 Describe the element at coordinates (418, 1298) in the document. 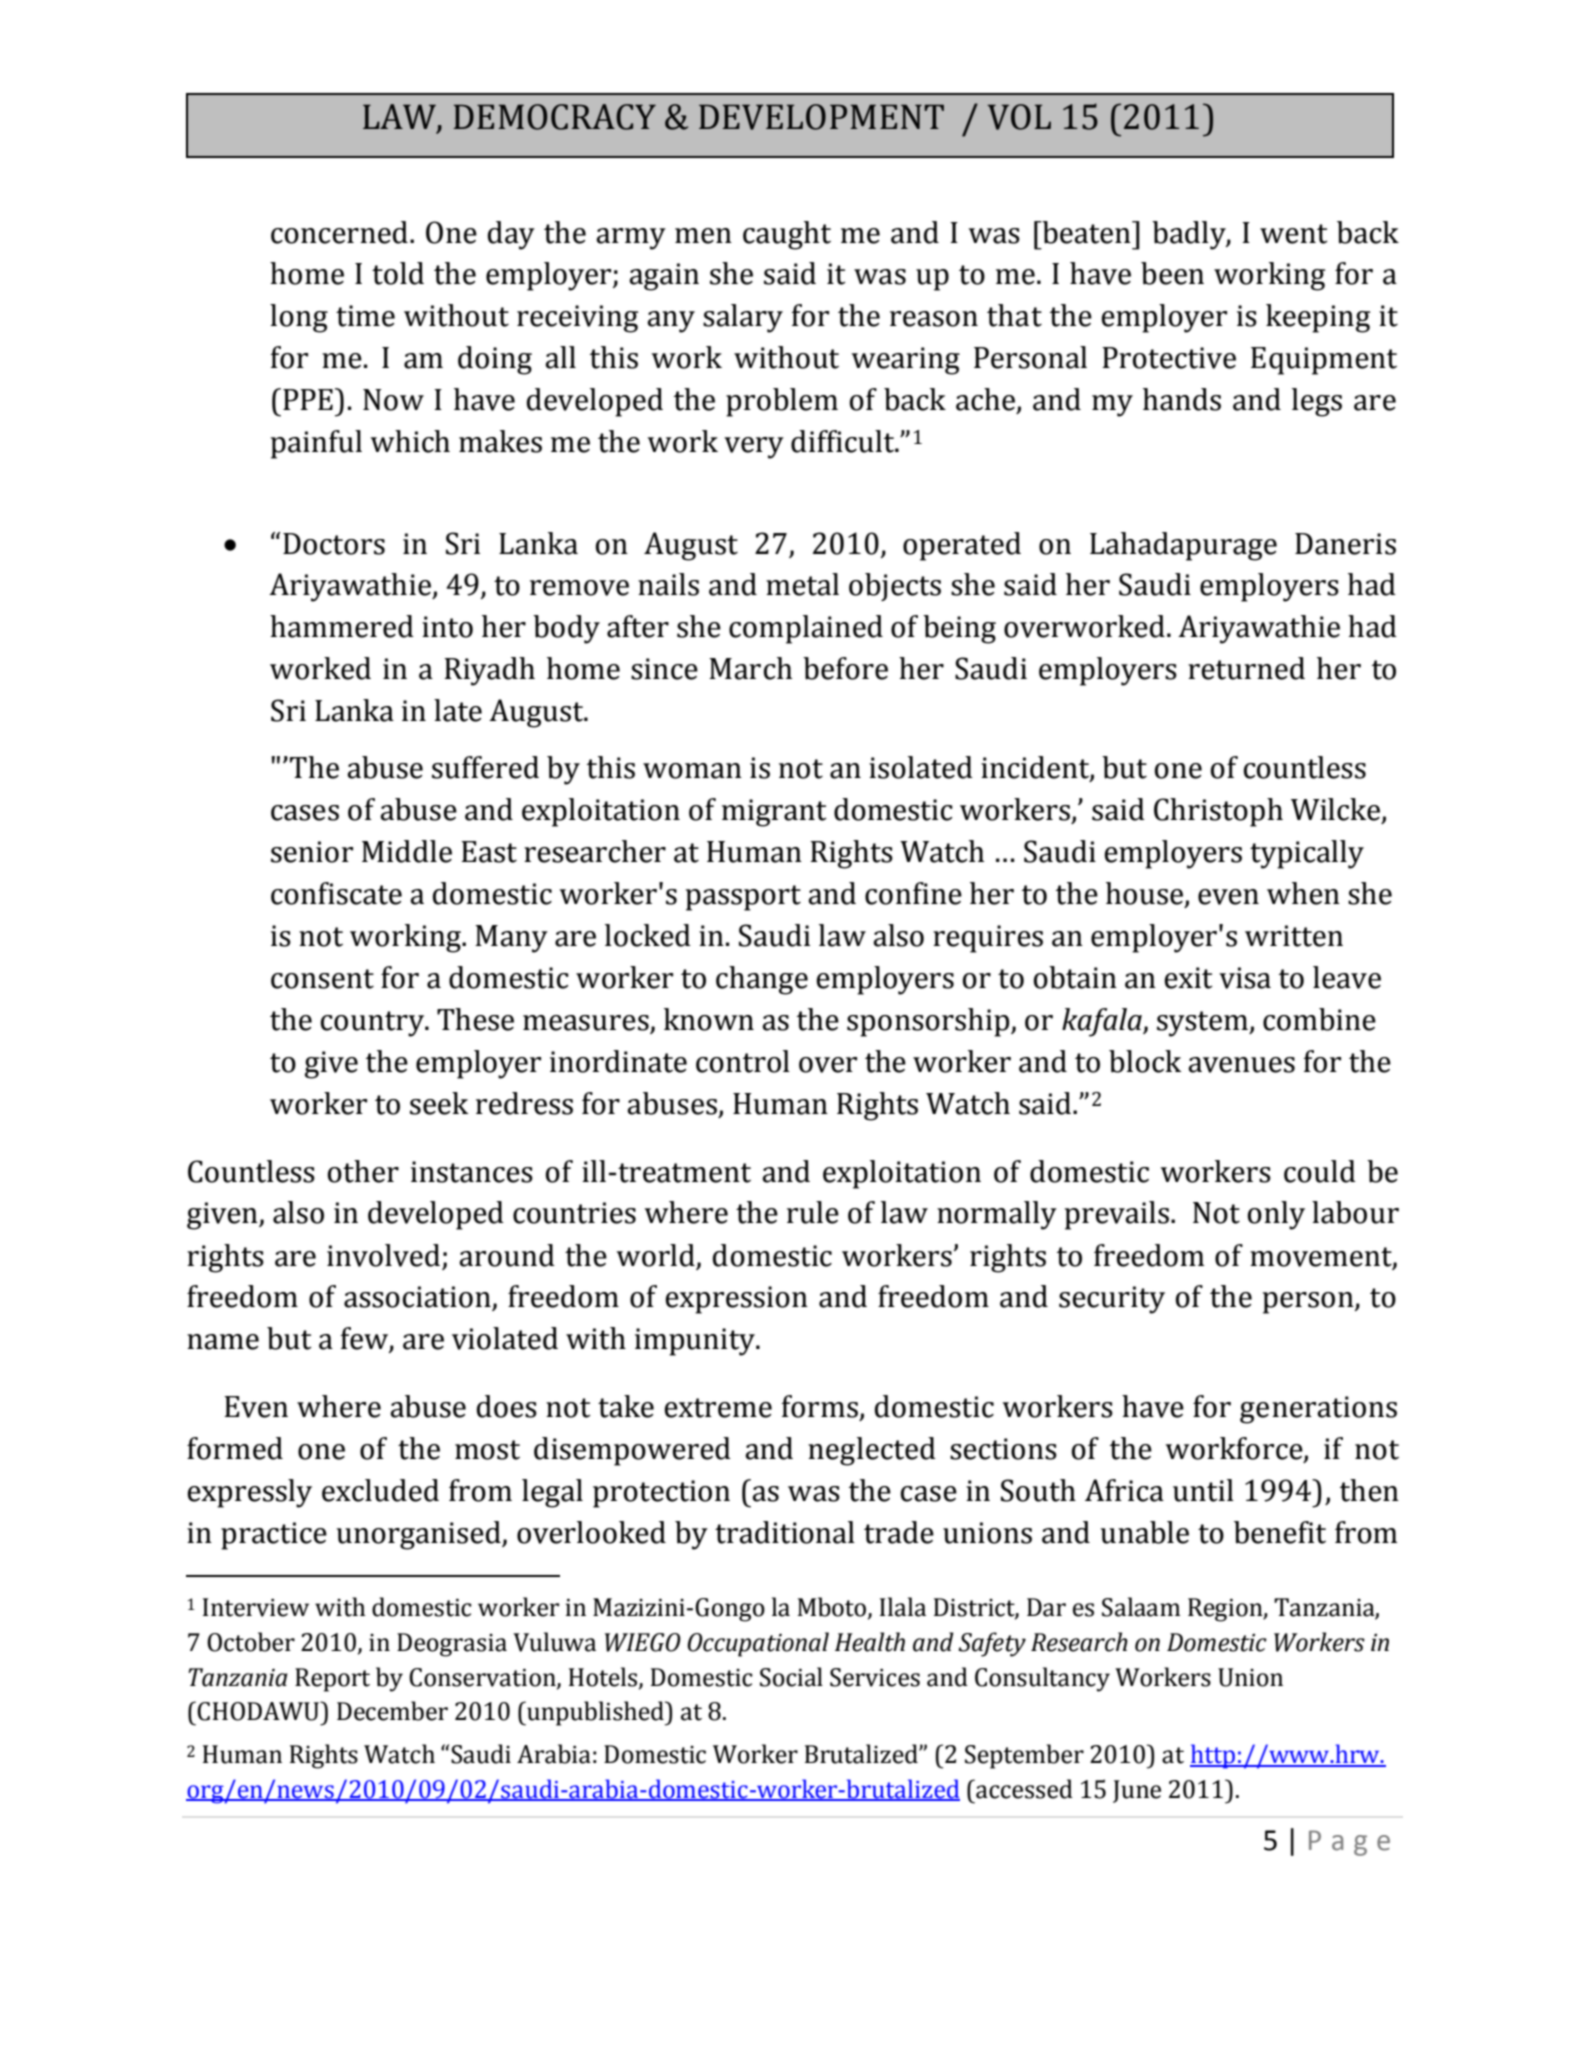

I see `association` at that location.
